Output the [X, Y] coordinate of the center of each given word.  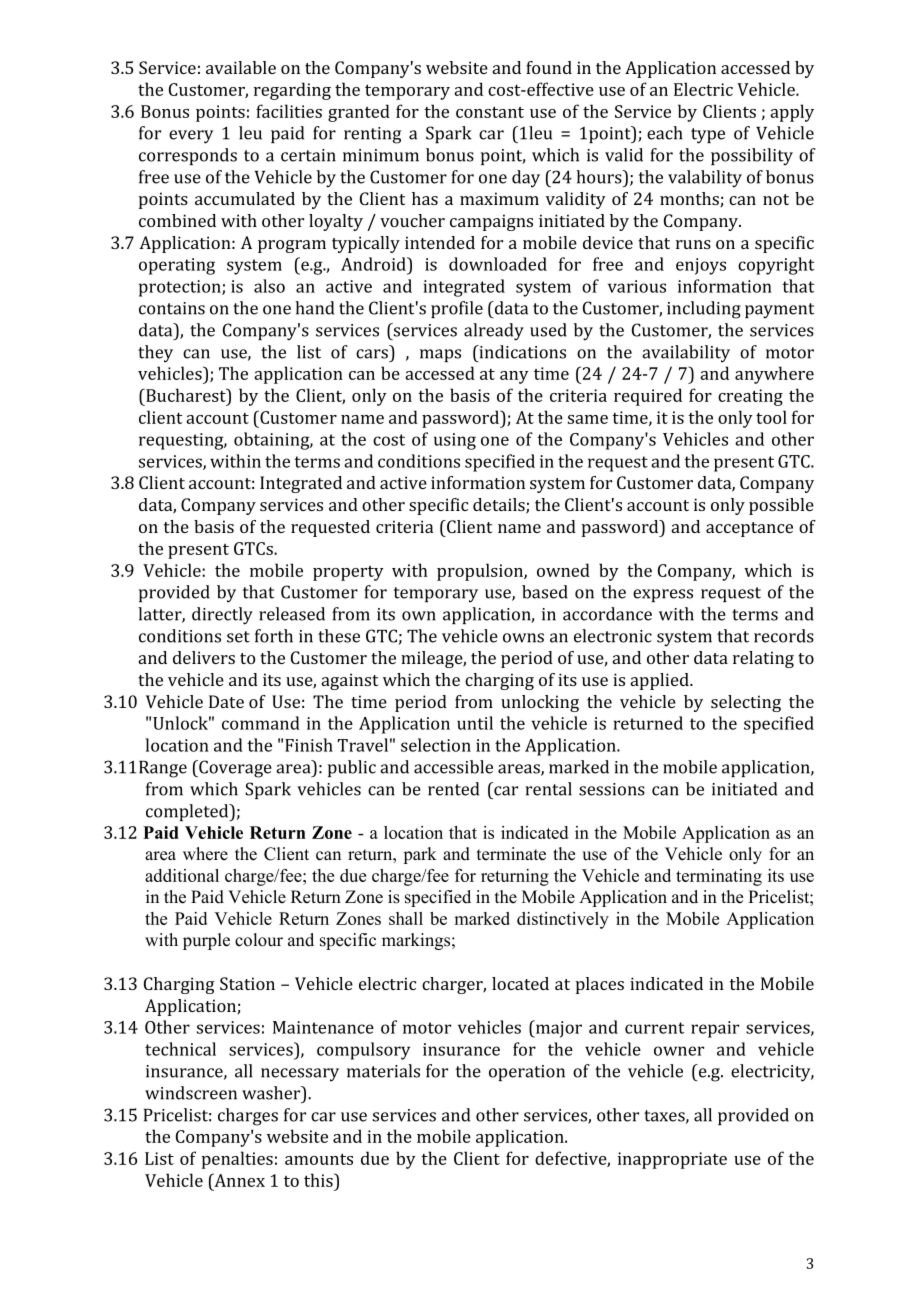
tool [771, 417]
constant [490, 112]
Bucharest [186, 396]
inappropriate [672, 1160]
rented [453, 789]
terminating [719, 877]
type [708, 136]
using [455, 441]
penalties [237, 1160]
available [241, 67]
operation [527, 1073]
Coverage [234, 769]
